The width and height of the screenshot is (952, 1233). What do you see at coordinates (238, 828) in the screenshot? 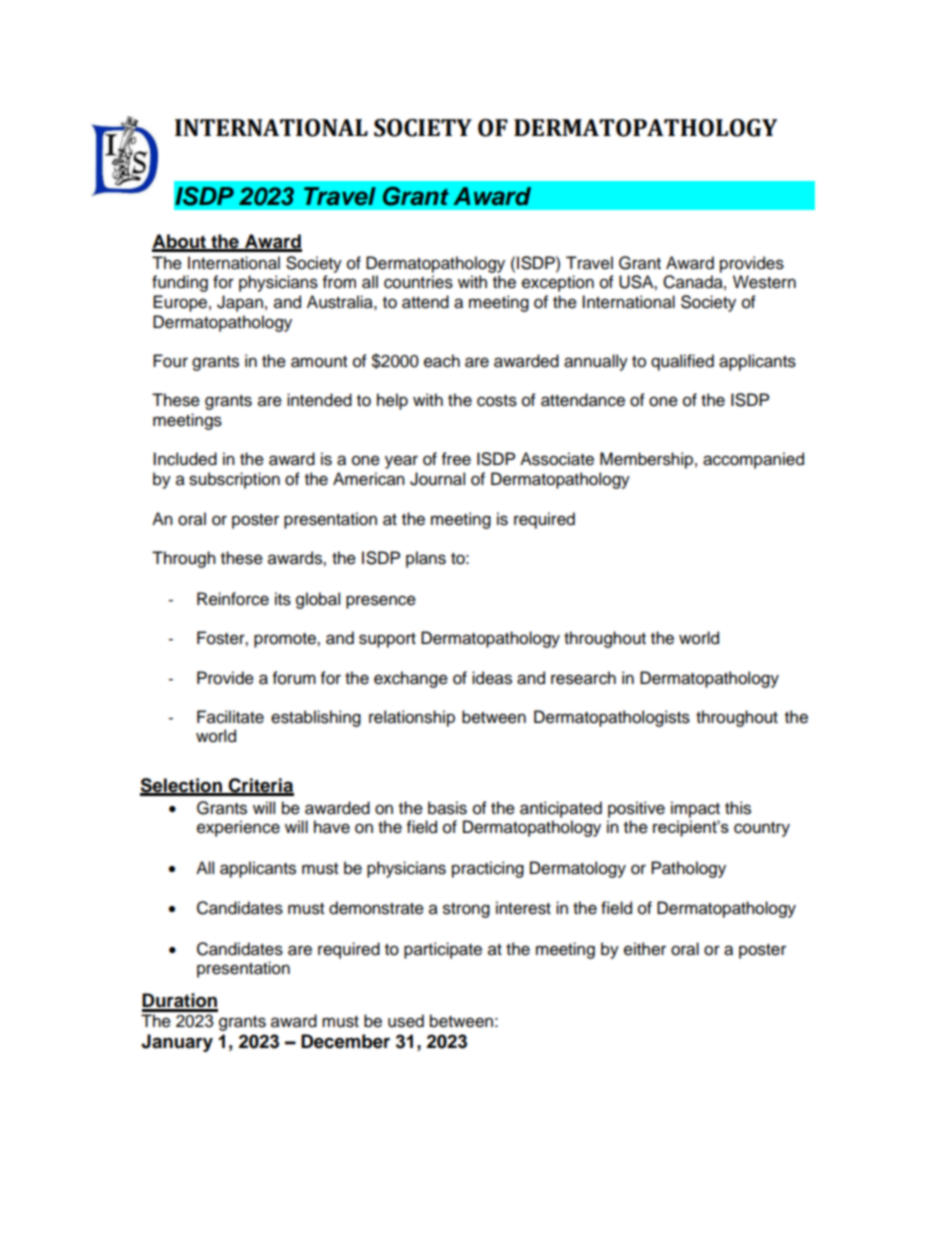
I see `experience` at bounding box center [238, 828].
